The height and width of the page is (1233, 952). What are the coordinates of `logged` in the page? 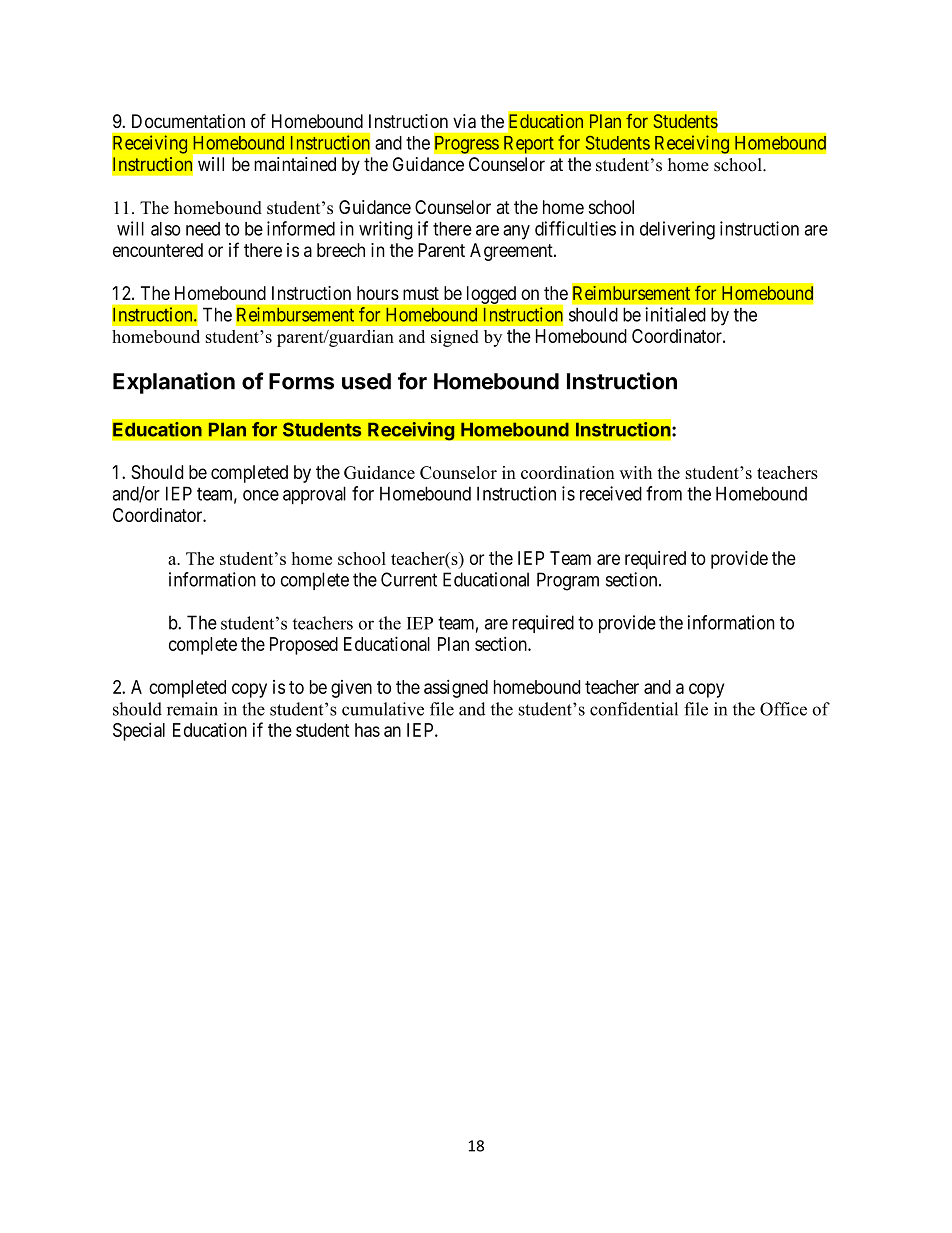 It's located at (491, 295).
